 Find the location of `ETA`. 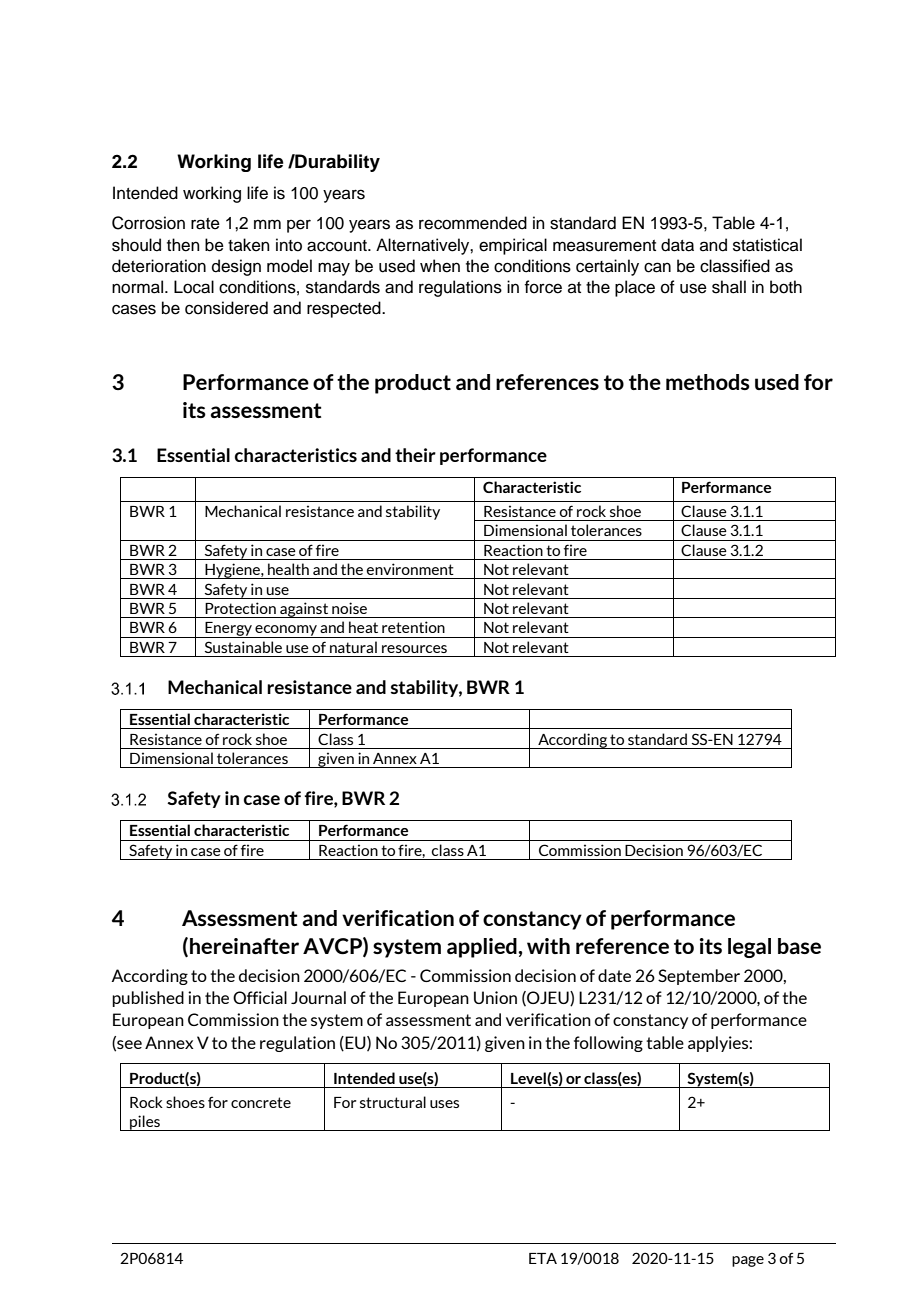

ETA is located at coordinates (543, 1258).
